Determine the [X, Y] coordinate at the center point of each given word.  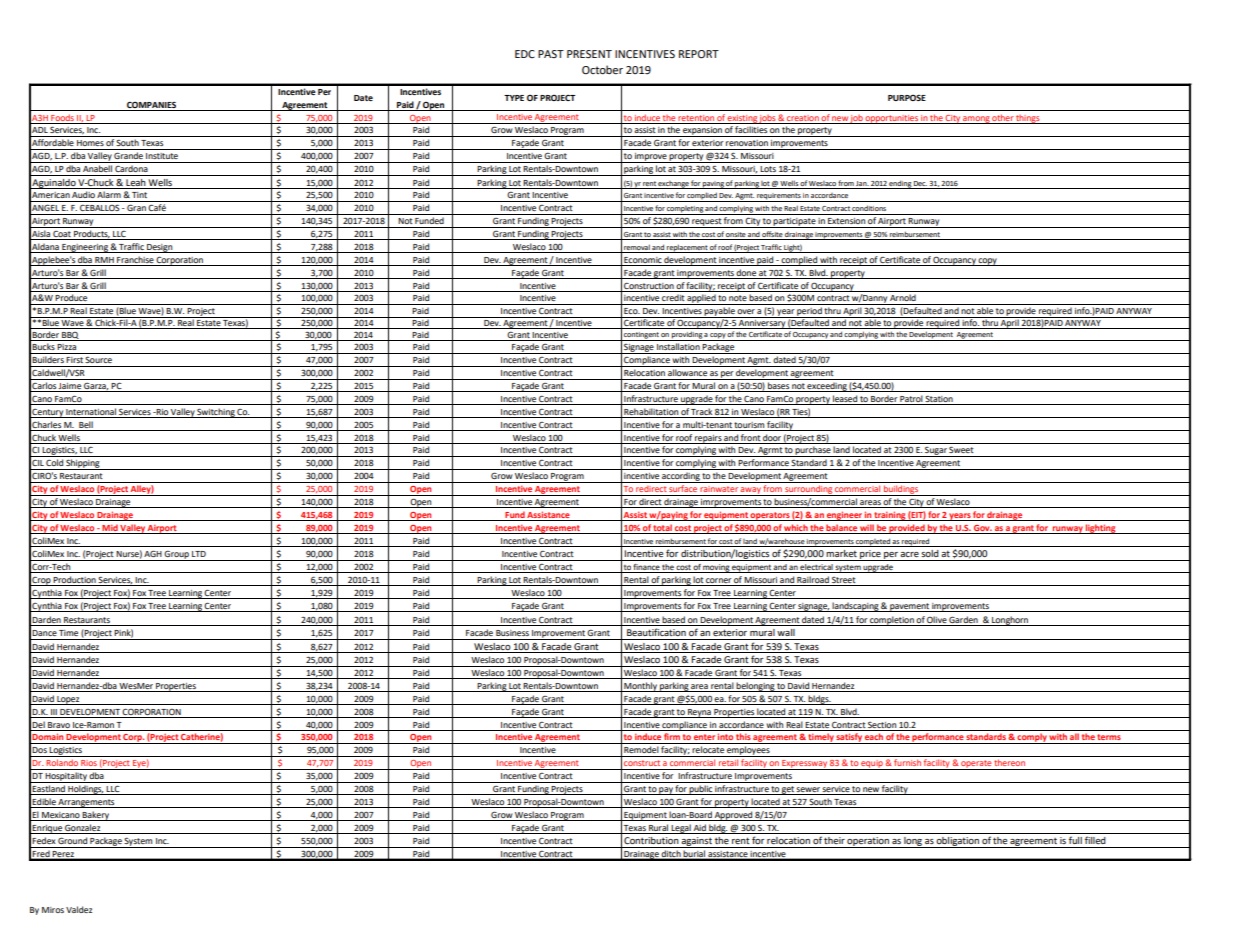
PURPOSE [907, 98]
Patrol [911, 400]
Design [160, 248]
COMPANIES [151, 105]
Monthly [640, 687]
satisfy [849, 738]
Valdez [79, 909]
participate [795, 223]
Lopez [68, 700]
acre [909, 554]
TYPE [514, 98]
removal [637, 248]
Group [177, 555]
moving [716, 568]
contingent [641, 336]
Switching [216, 413]
